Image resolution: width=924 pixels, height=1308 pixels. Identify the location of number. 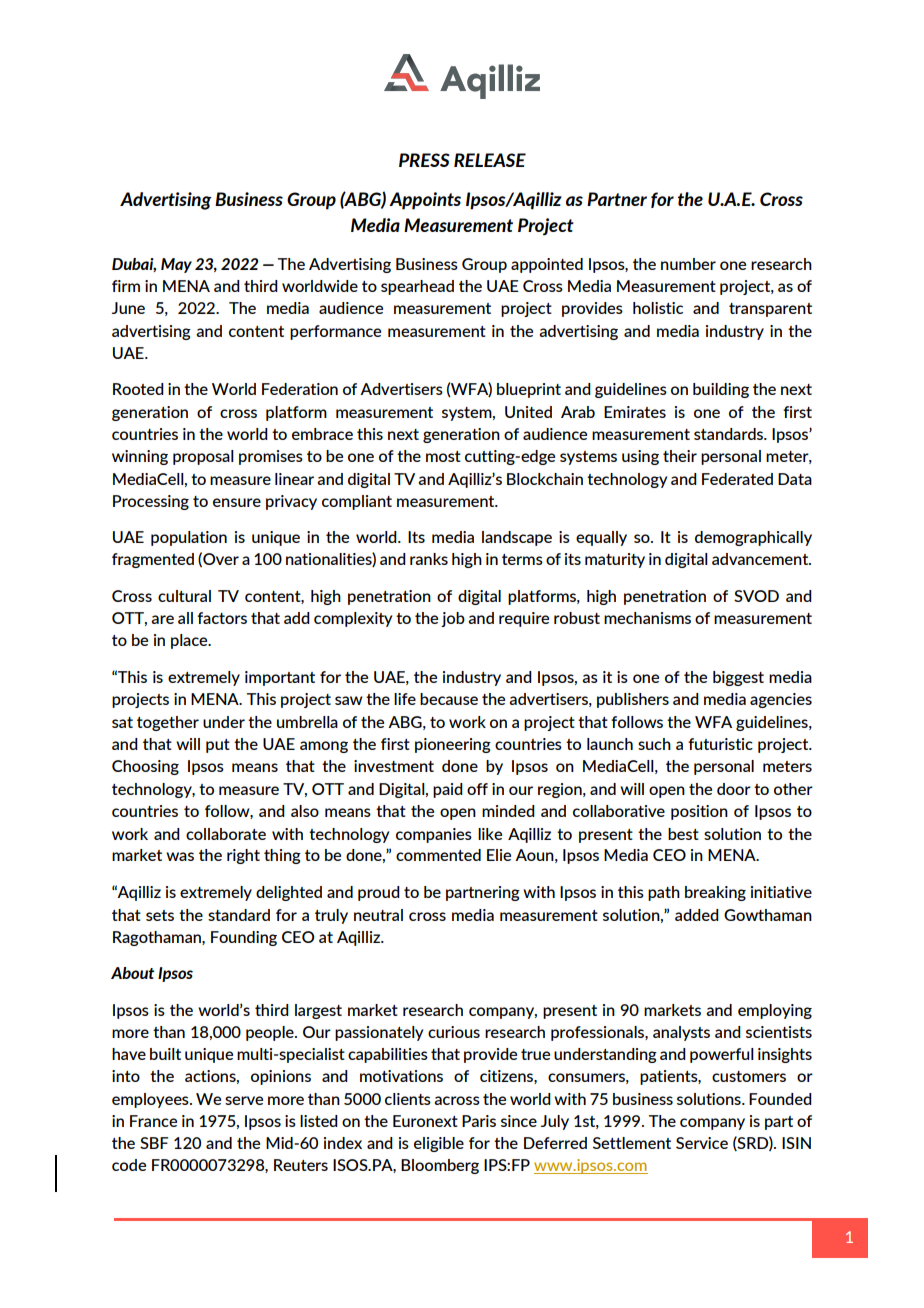
(688, 264).
